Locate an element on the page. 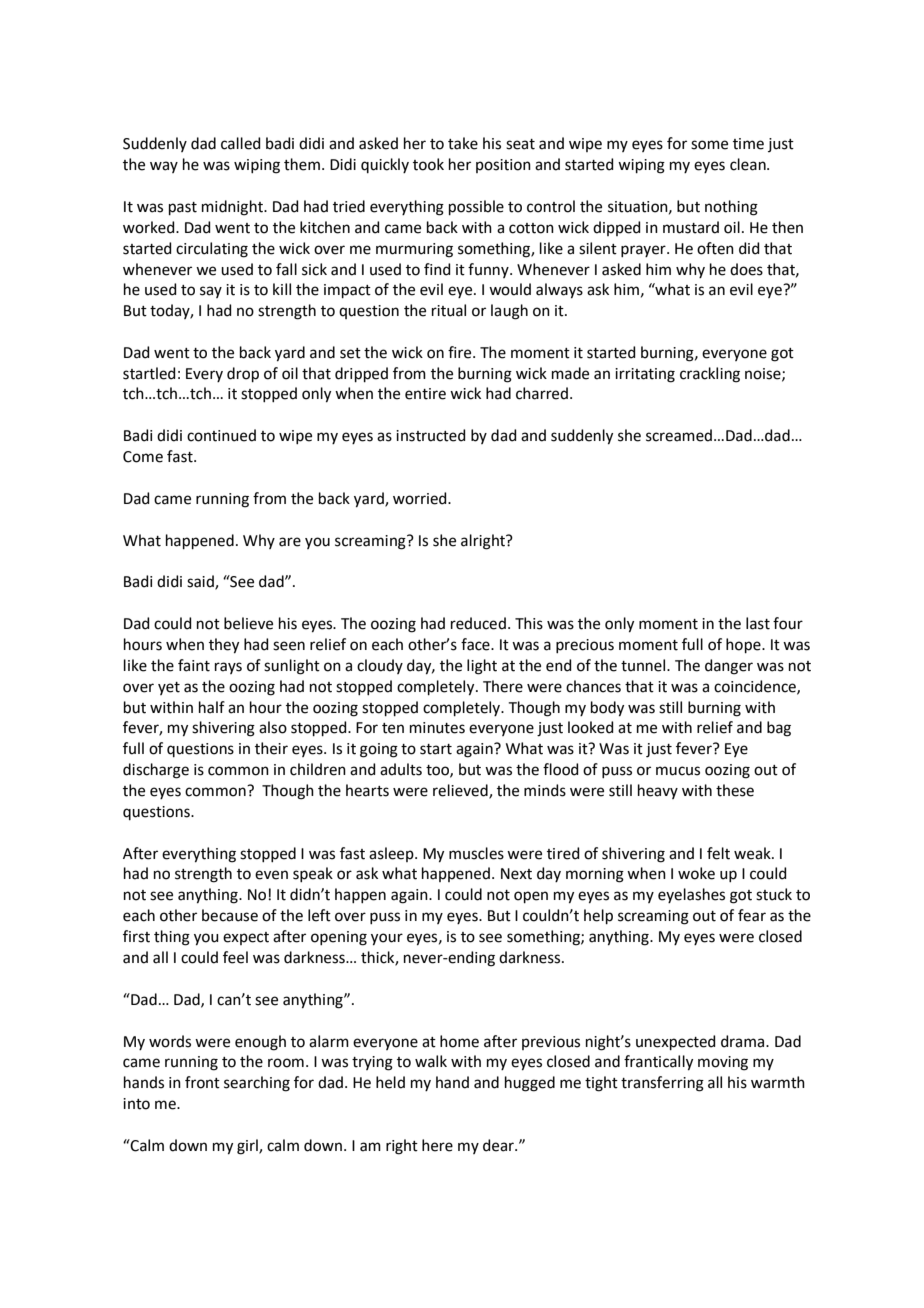 The image size is (924, 1308). called is located at coordinates (241, 143).
